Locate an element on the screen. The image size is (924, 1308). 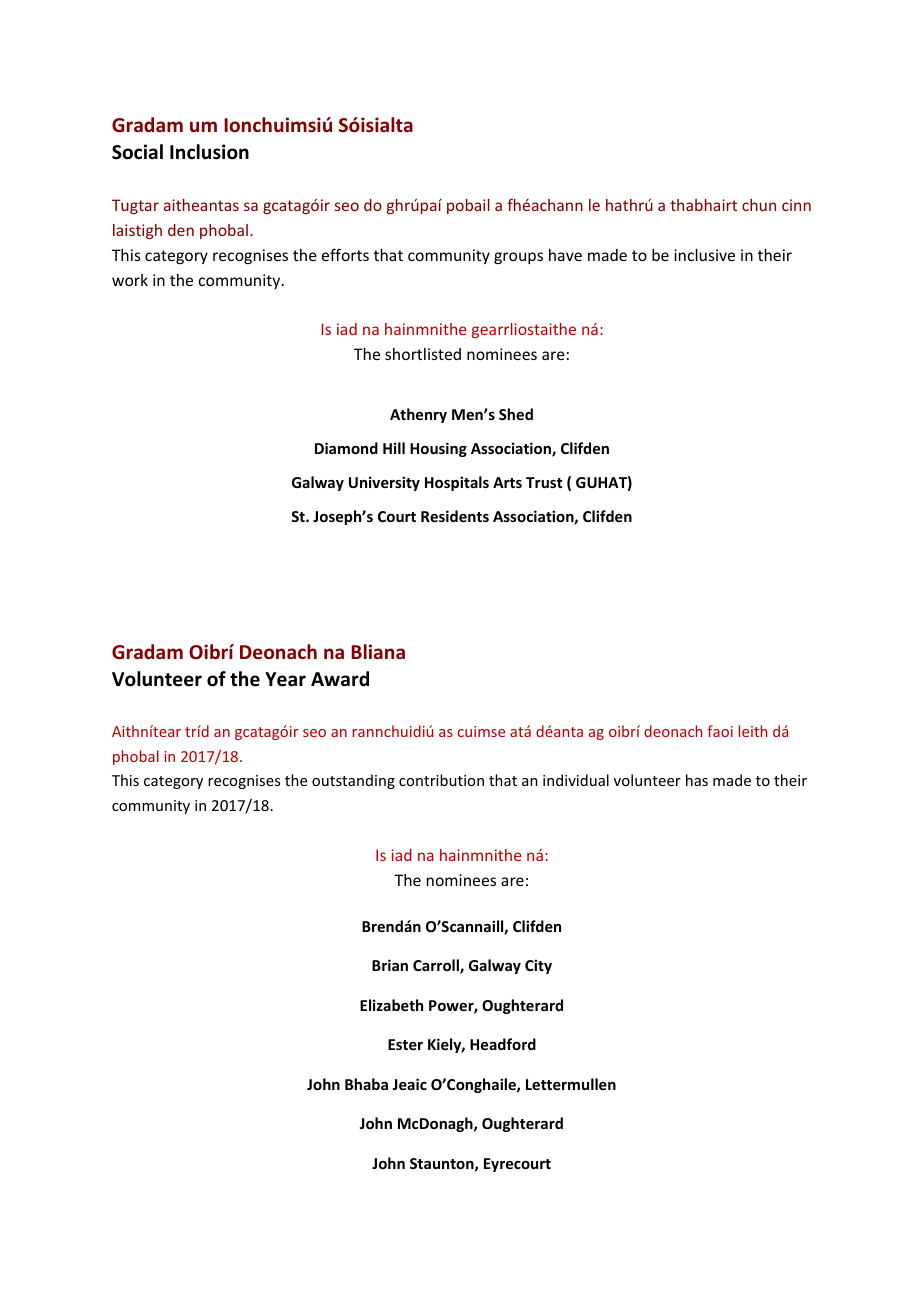
has is located at coordinates (697, 780).
